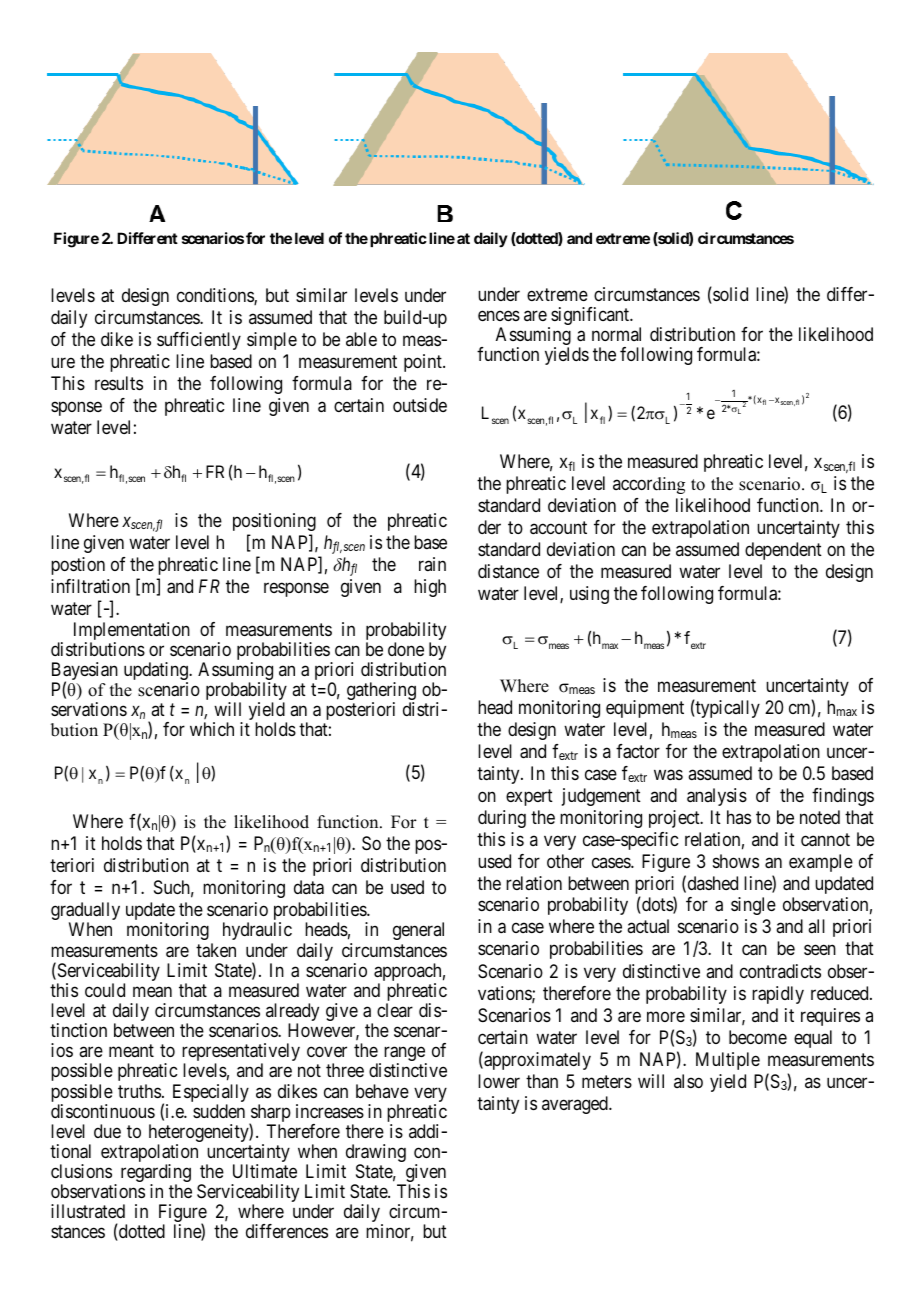 The width and height of the image is (924, 1308). Describe the element at coordinates (424, 363) in the image. I see `point` at that location.
